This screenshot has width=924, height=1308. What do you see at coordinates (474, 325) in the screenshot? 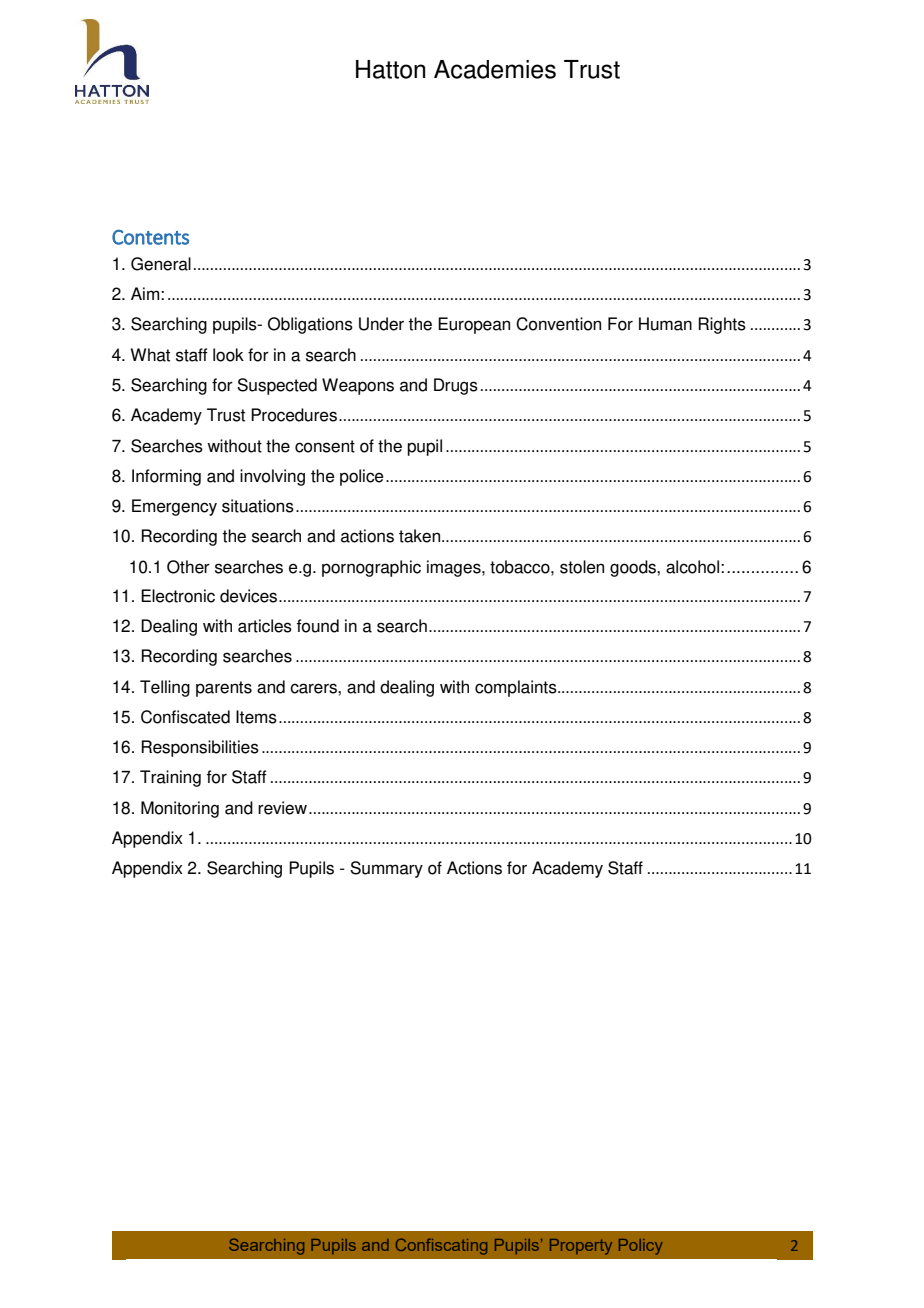
I see `European` at bounding box center [474, 325].
